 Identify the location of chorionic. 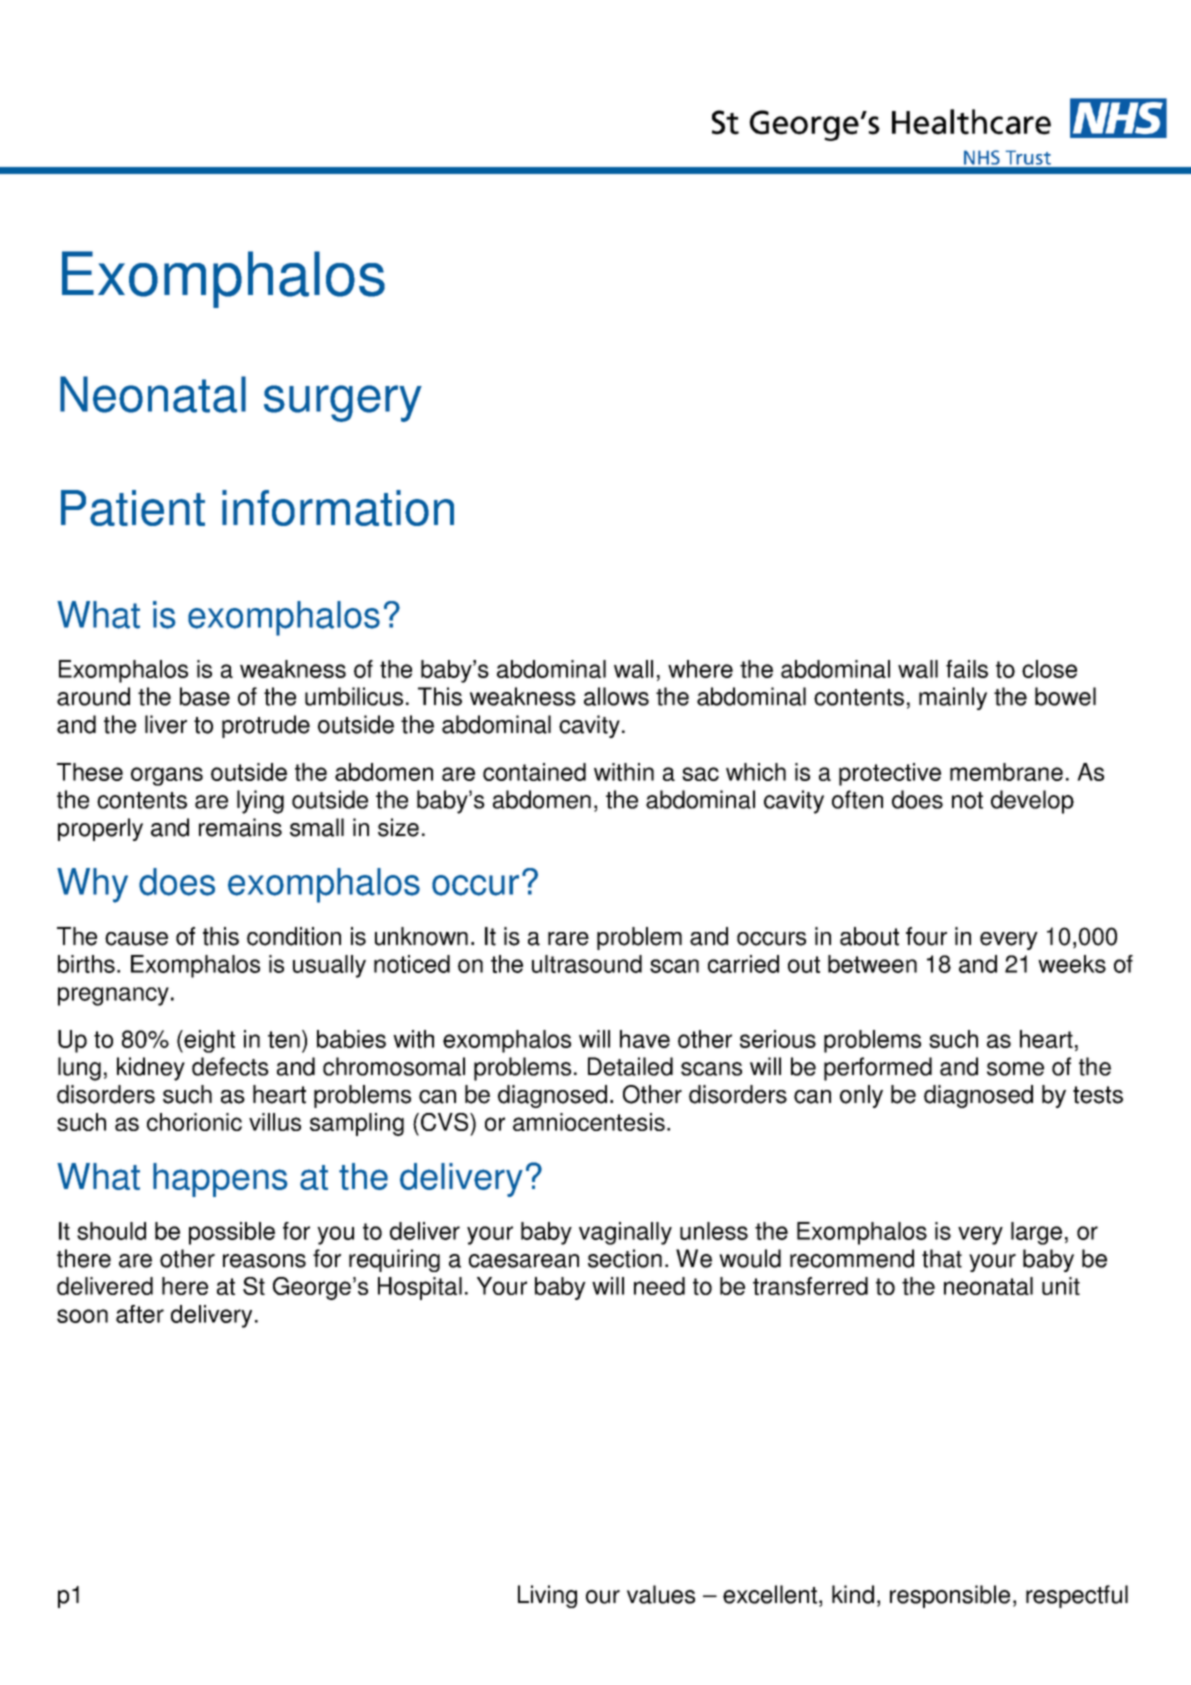
(194, 1122).
